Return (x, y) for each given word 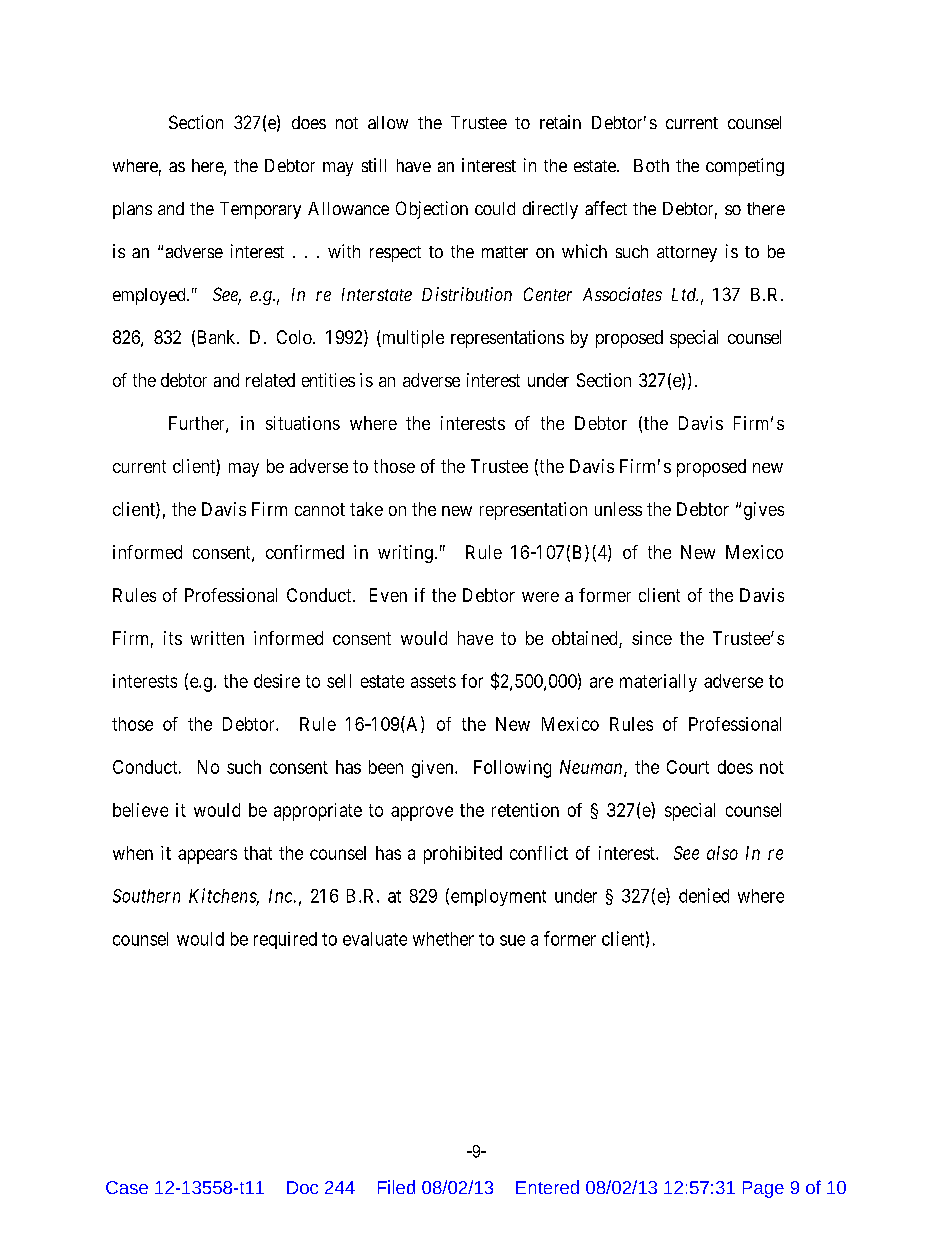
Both (651, 165)
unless (618, 509)
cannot (320, 509)
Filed (396, 1187)
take (366, 509)
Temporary (260, 210)
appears (207, 856)
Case (127, 1187)
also (722, 853)
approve (422, 813)
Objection (432, 210)
